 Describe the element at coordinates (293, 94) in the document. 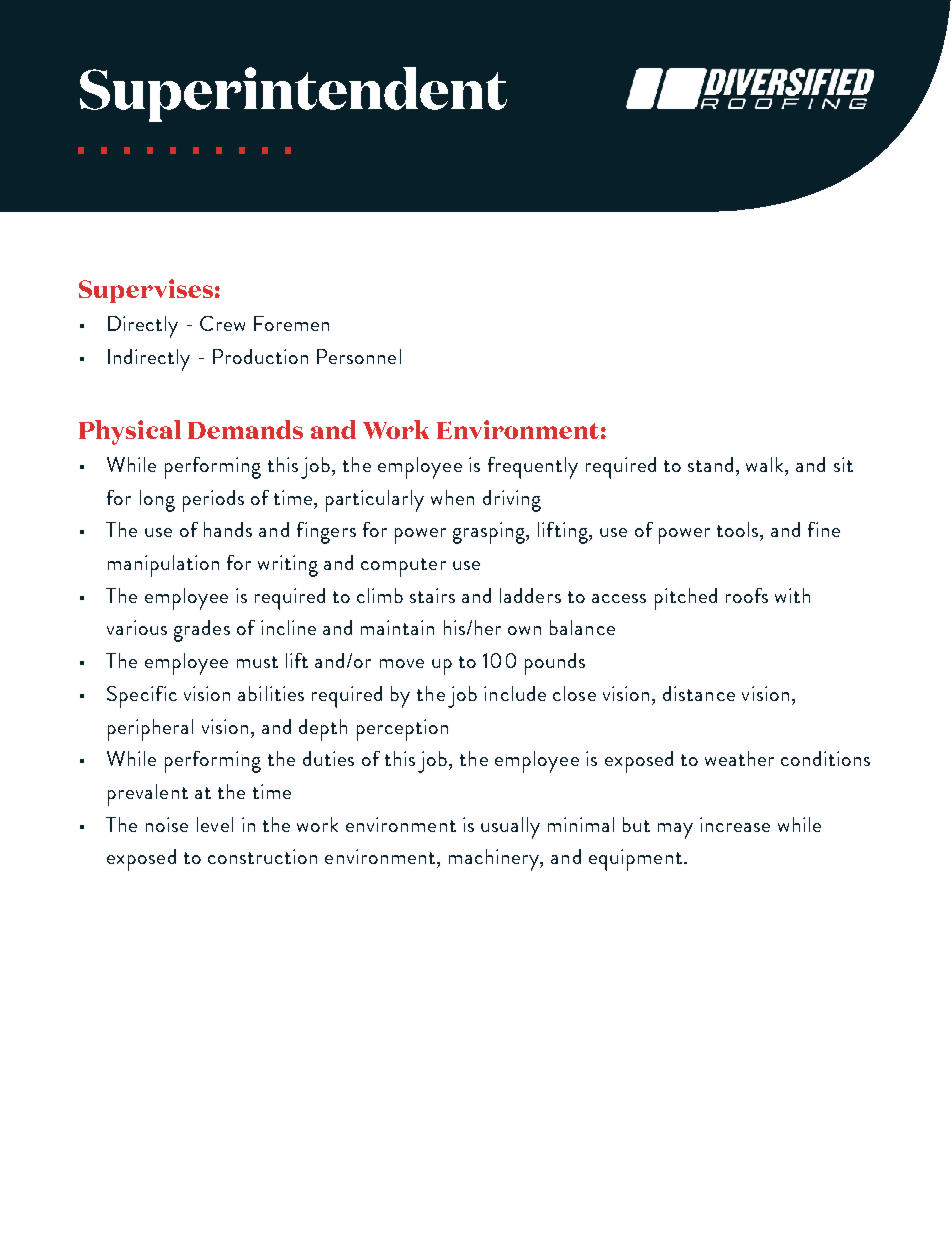

I see `Superintendent` at that location.
